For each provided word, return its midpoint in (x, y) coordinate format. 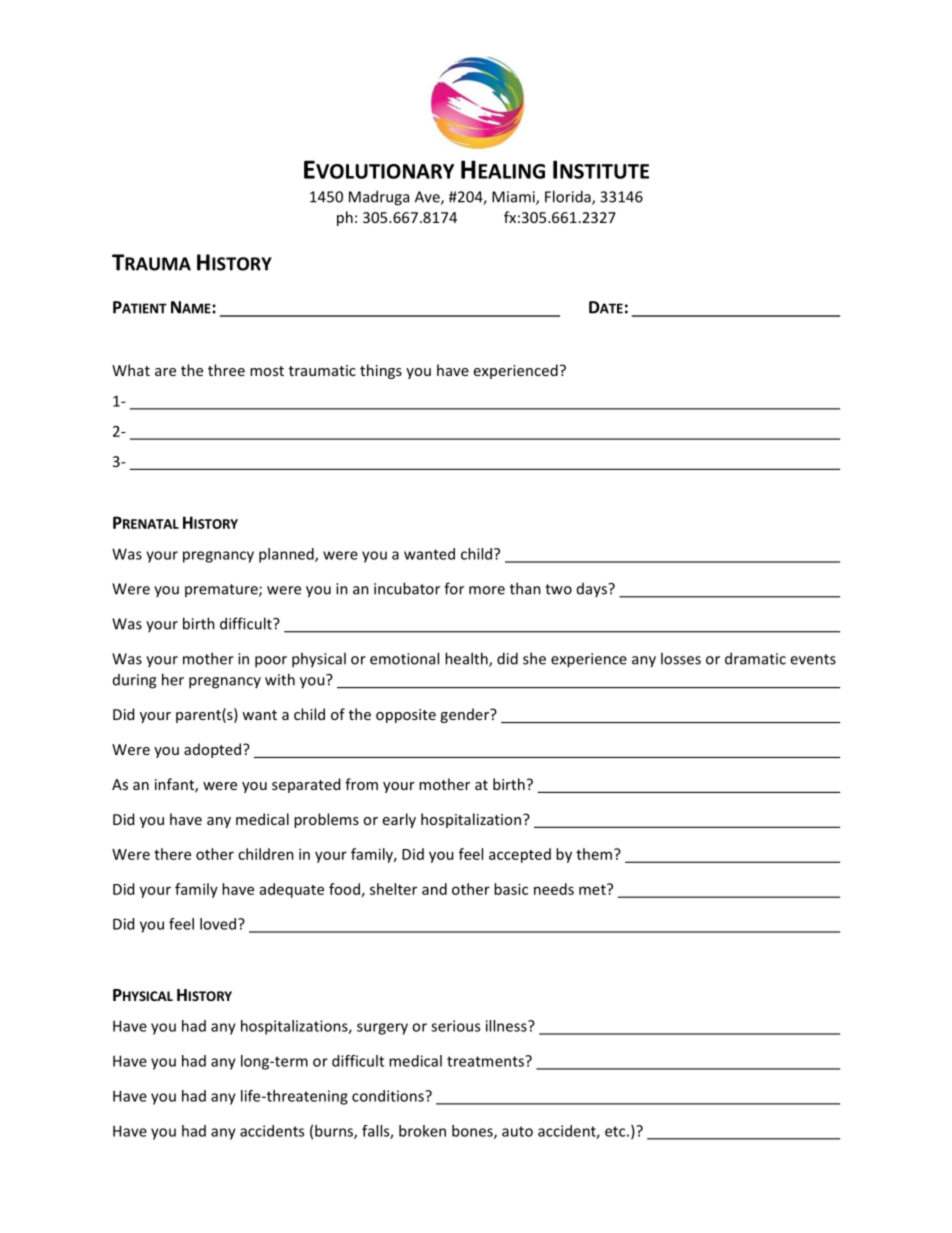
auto (517, 1131)
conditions (389, 1096)
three (226, 370)
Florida (569, 197)
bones (473, 1132)
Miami (514, 198)
